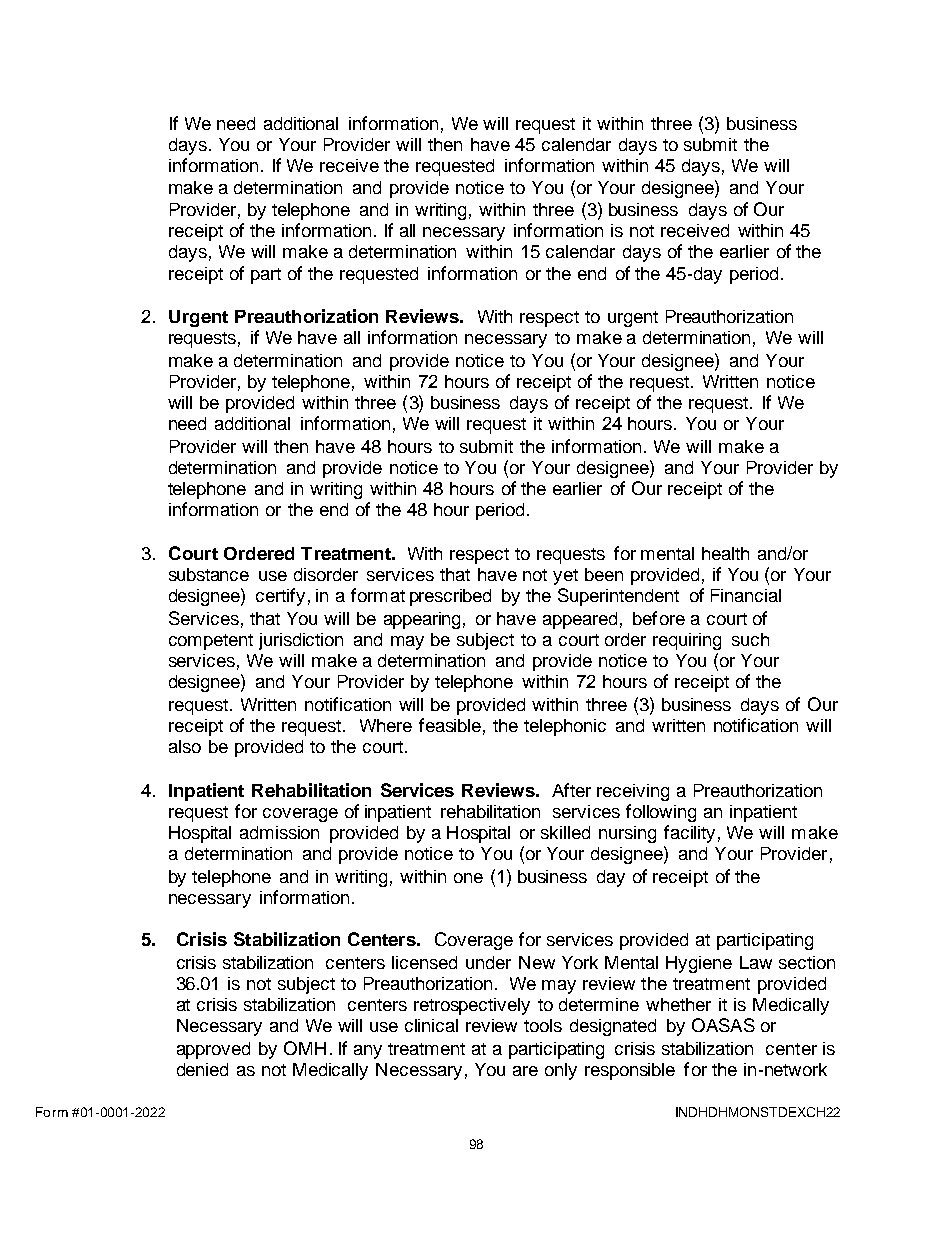 The image size is (952, 1233). What do you see at coordinates (689, 834) in the document?
I see `facility` at bounding box center [689, 834].
